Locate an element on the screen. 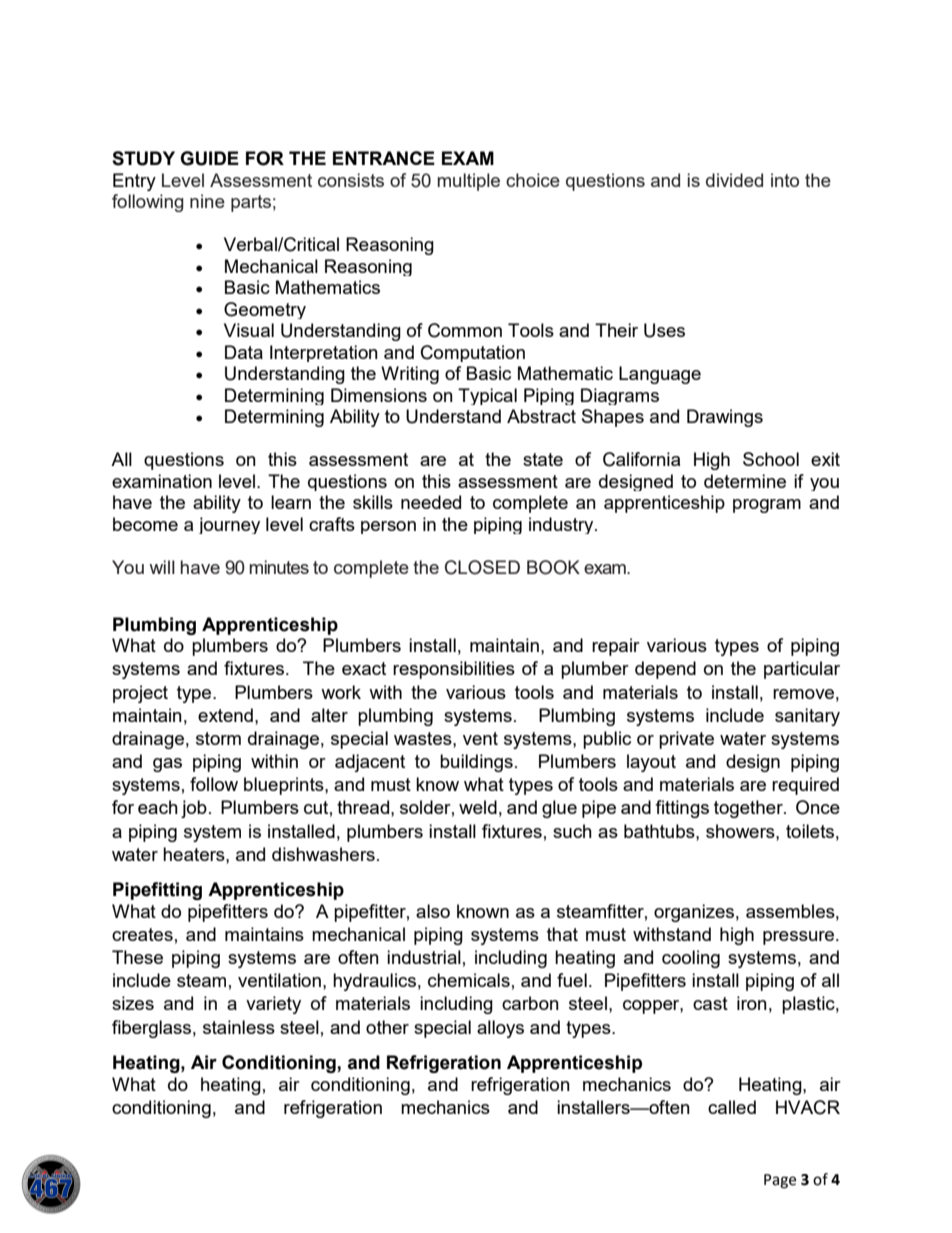 The image size is (952, 1233). divided is located at coordinates (734, 180).
